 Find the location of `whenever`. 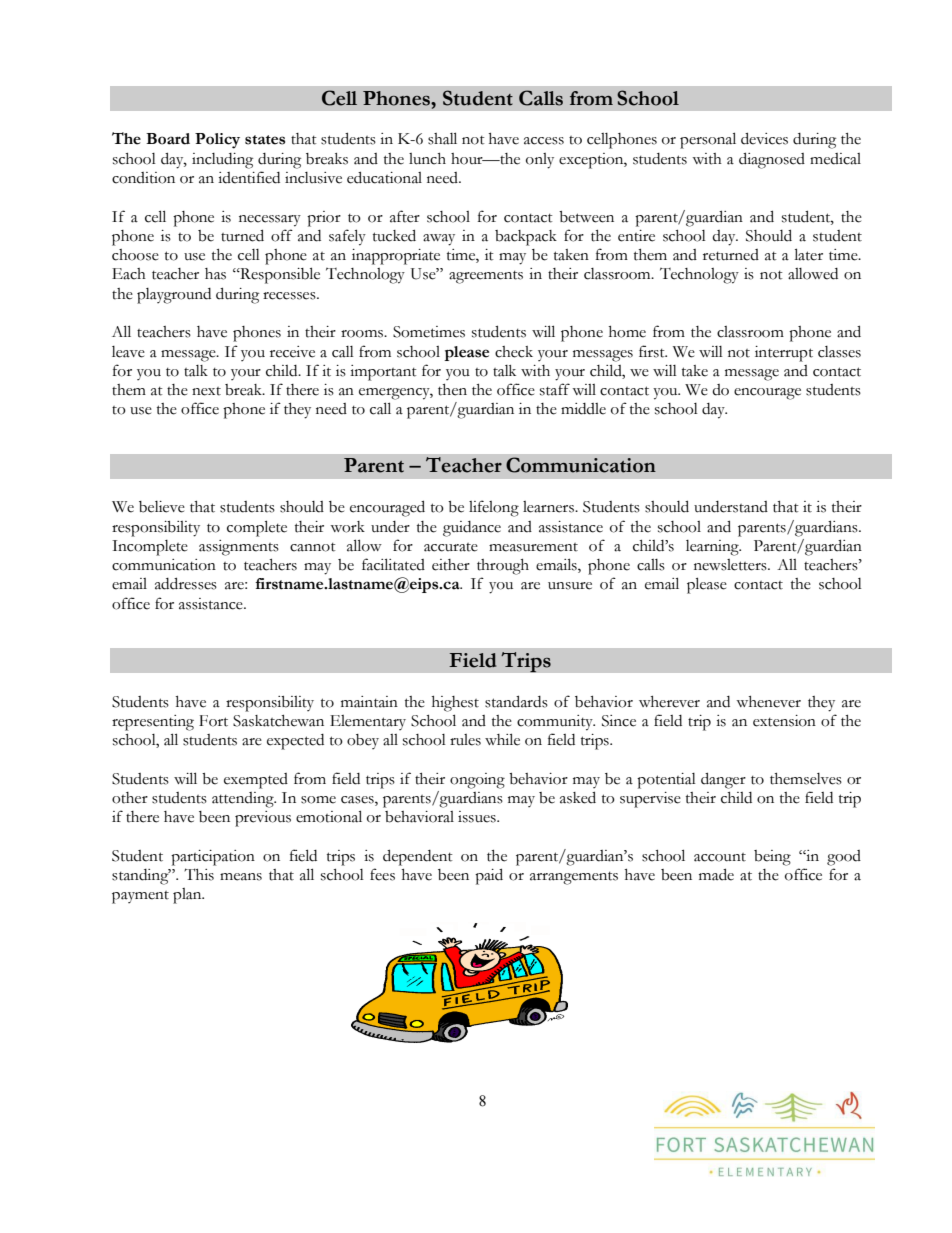

whenever is located at coordinates (768, 702).
